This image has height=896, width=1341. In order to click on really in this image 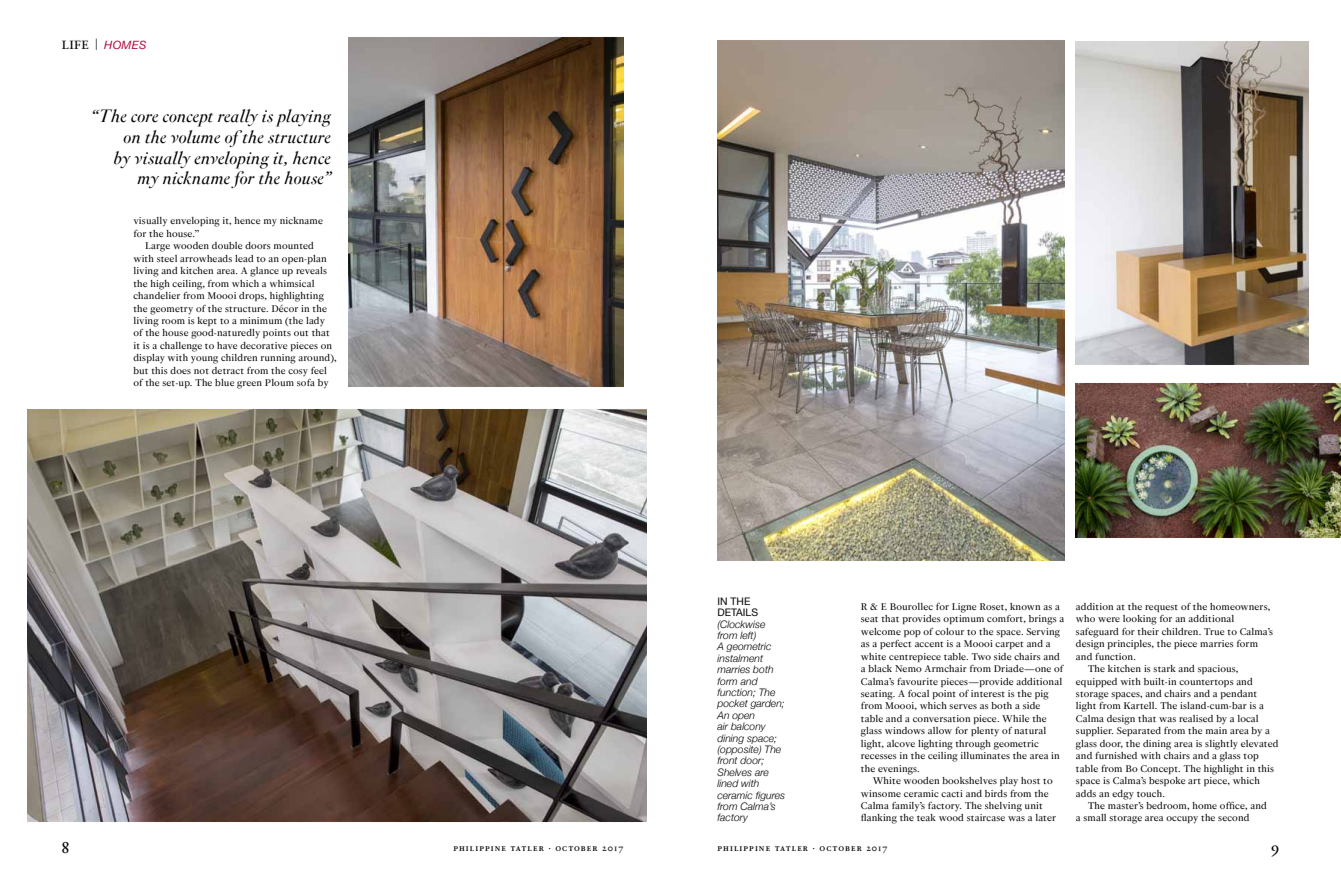, I will do `click(238, 117)`.
